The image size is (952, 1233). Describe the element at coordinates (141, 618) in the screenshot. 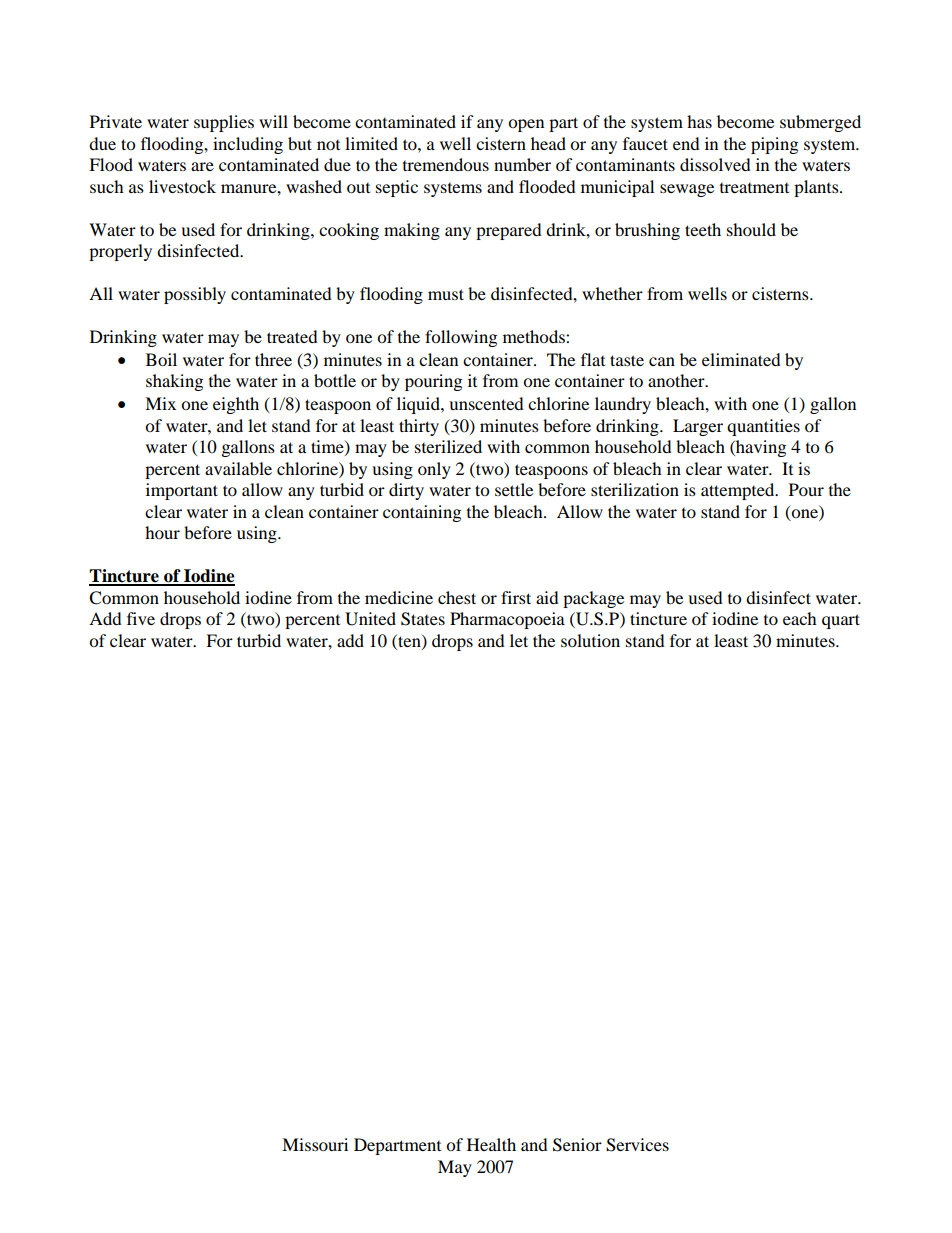

I see `five` at that location.
